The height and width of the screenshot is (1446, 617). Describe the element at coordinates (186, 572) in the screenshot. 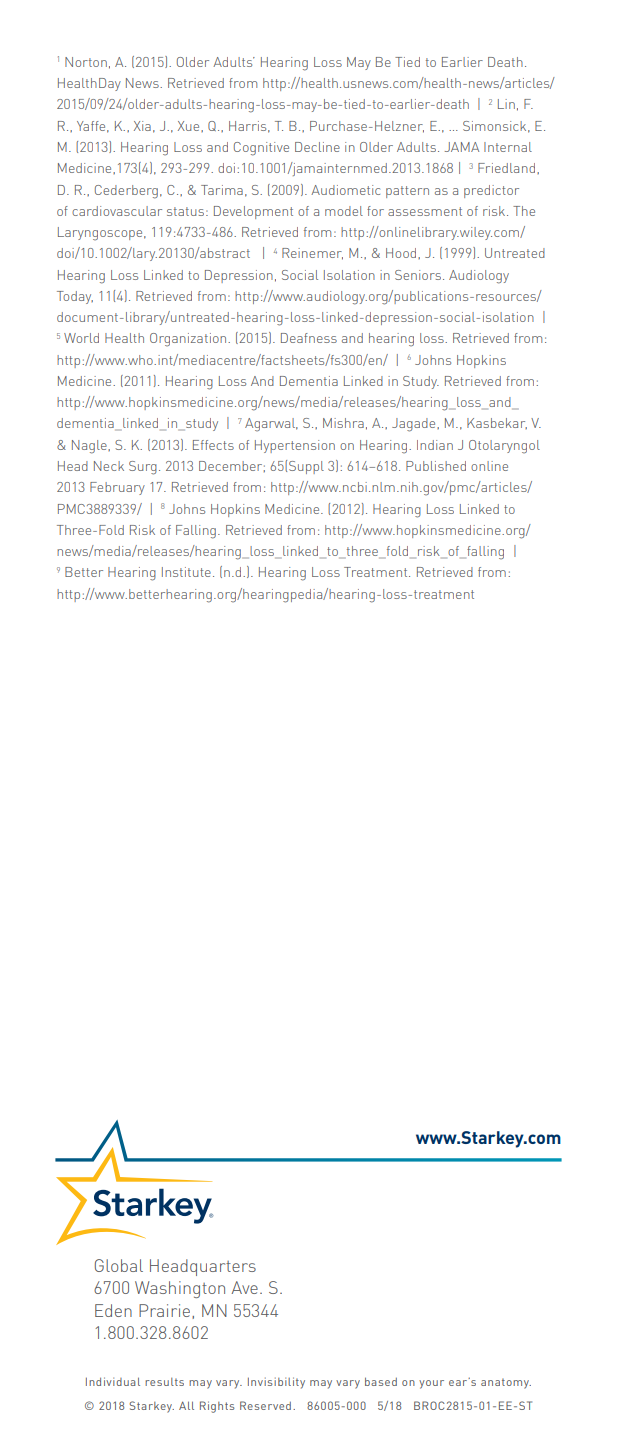

I see `Institute` at that location.
